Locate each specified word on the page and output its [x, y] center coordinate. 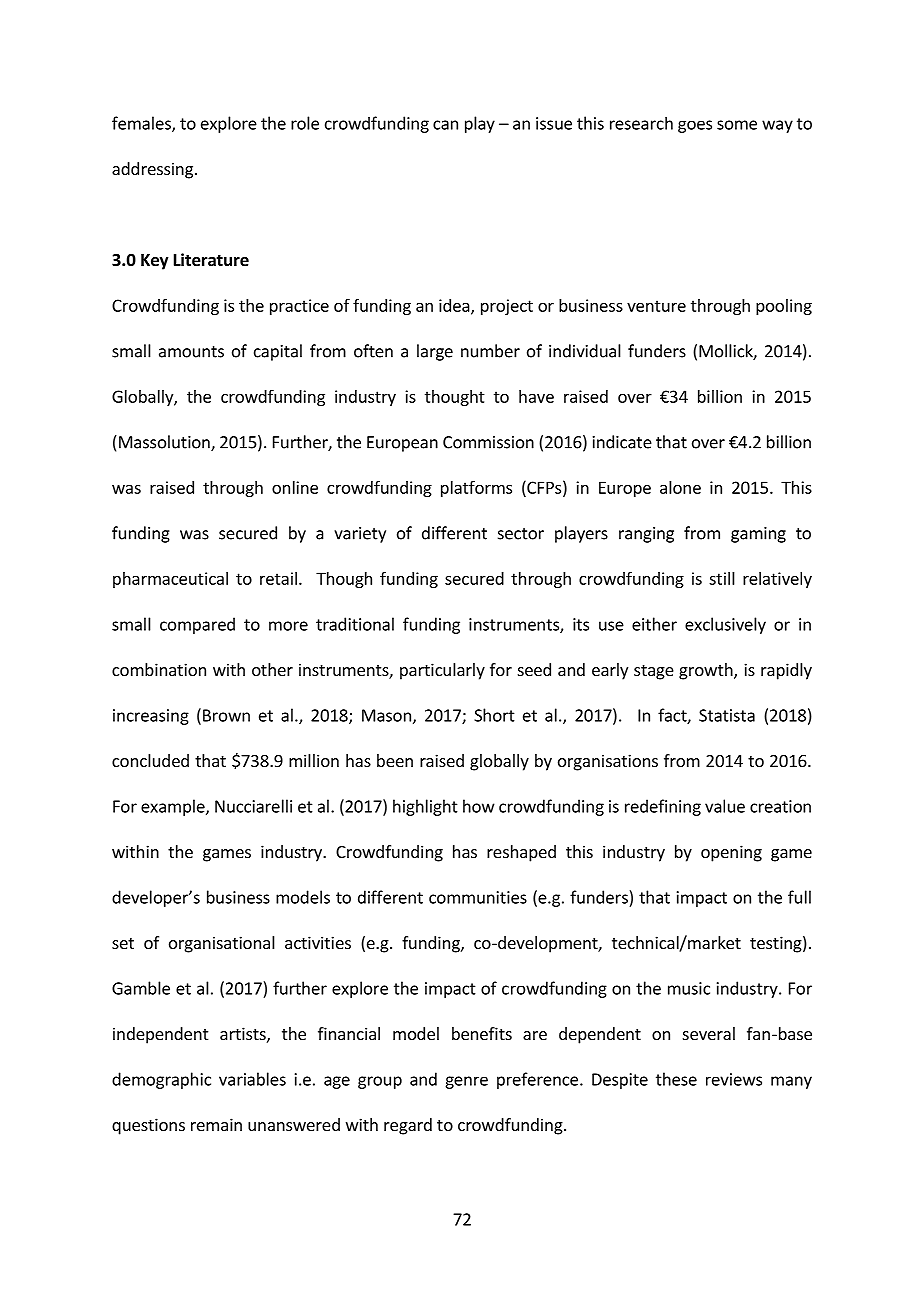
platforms [476, 488]
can [445, 125]
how [479, 806]
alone [680, 487]
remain [216, 1124]
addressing [152, 170]
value [725, 806]
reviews [734, 1079]
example [174, 807]
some [737, 125]
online [295, 487]
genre [466, 1082]
